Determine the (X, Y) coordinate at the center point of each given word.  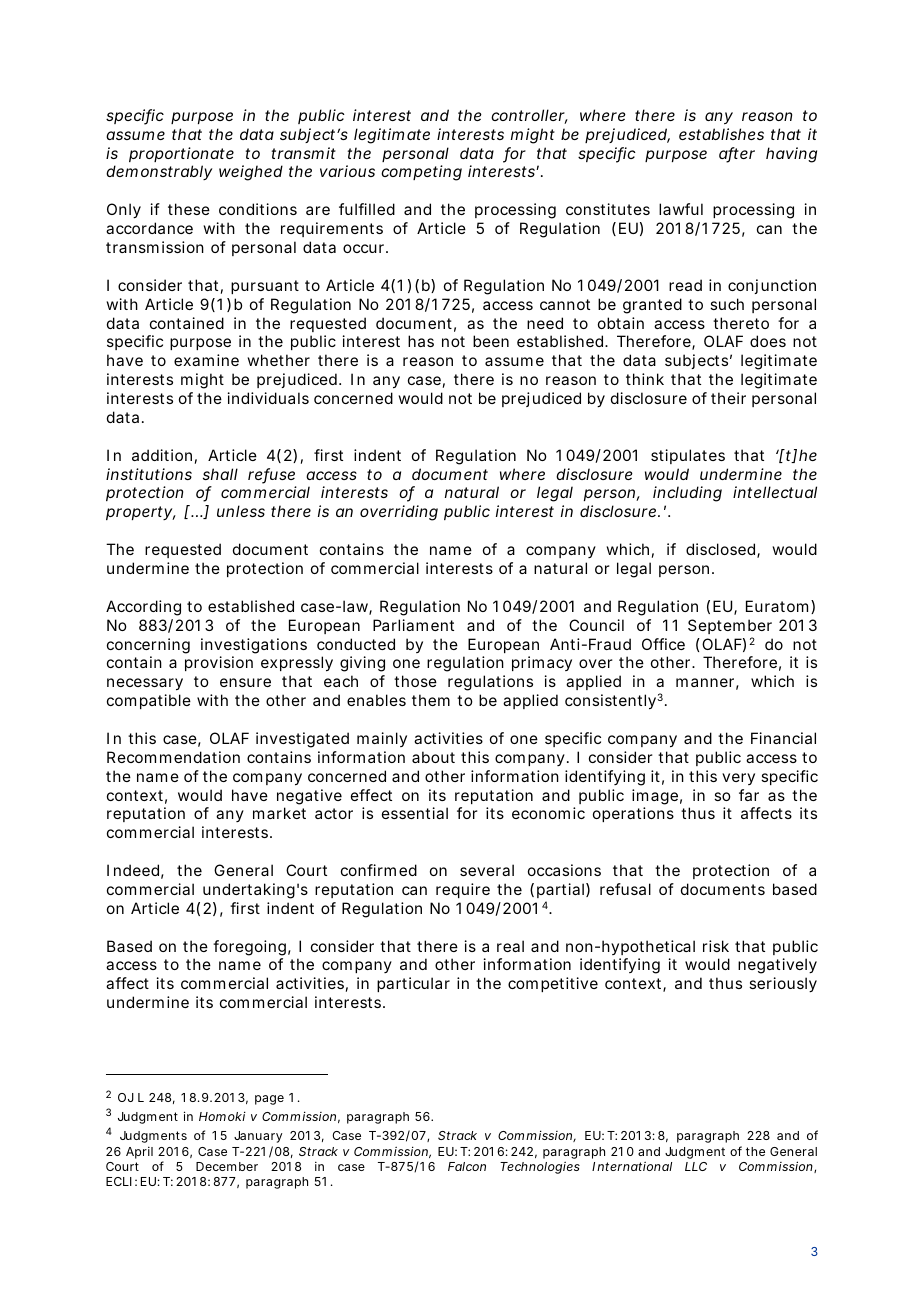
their (728, 398)
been (491, 341)
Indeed (133, 870)
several (487, 870)
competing (421, 173)
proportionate (181, 154)
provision (219, 663)
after (737, 154)
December (227, 1166)
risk (716, 946)
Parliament (413, 625)
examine (206, 360)
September (730, 626)
